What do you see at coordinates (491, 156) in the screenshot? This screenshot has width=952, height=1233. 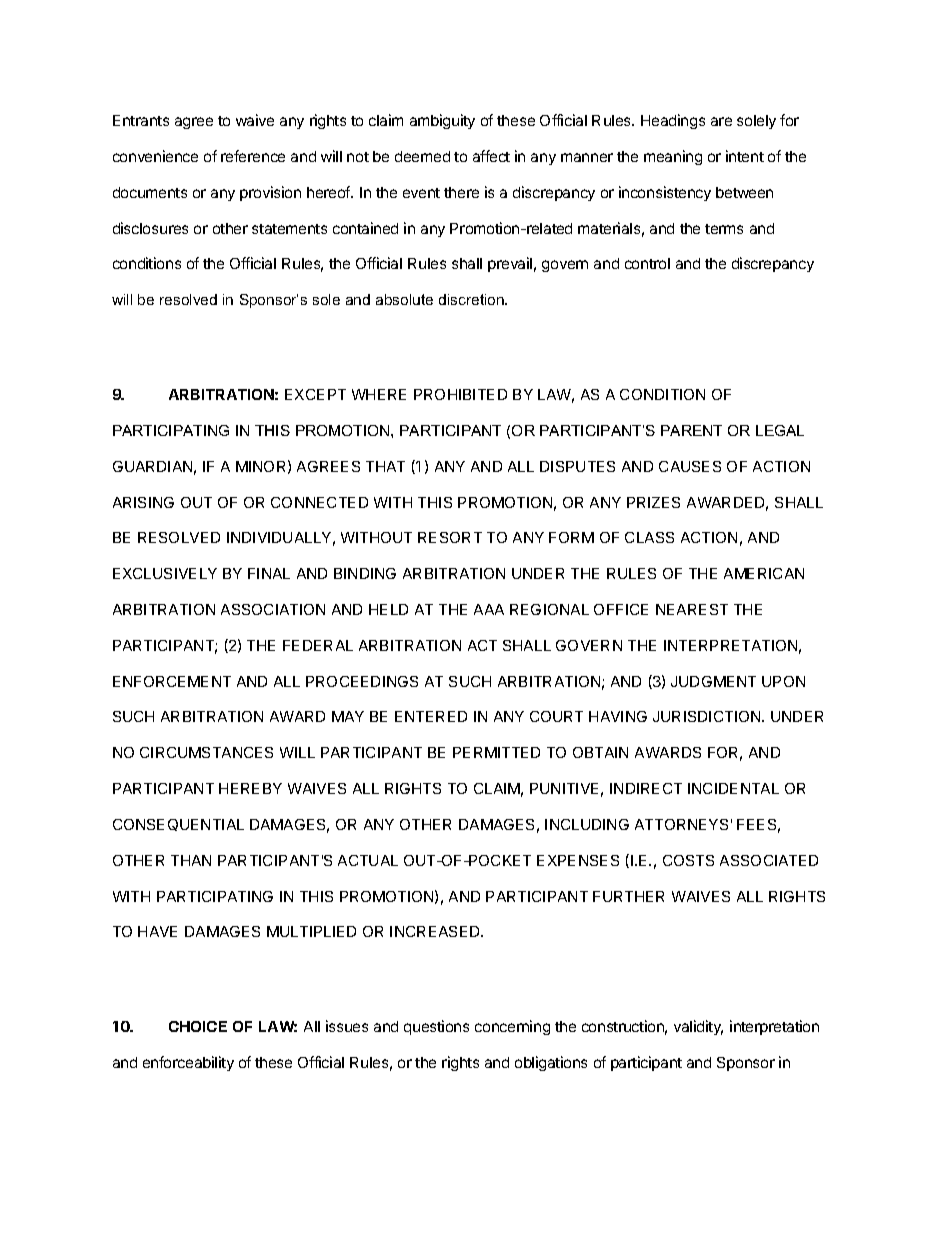 I see `affect` at bounding box center [491, 156].
